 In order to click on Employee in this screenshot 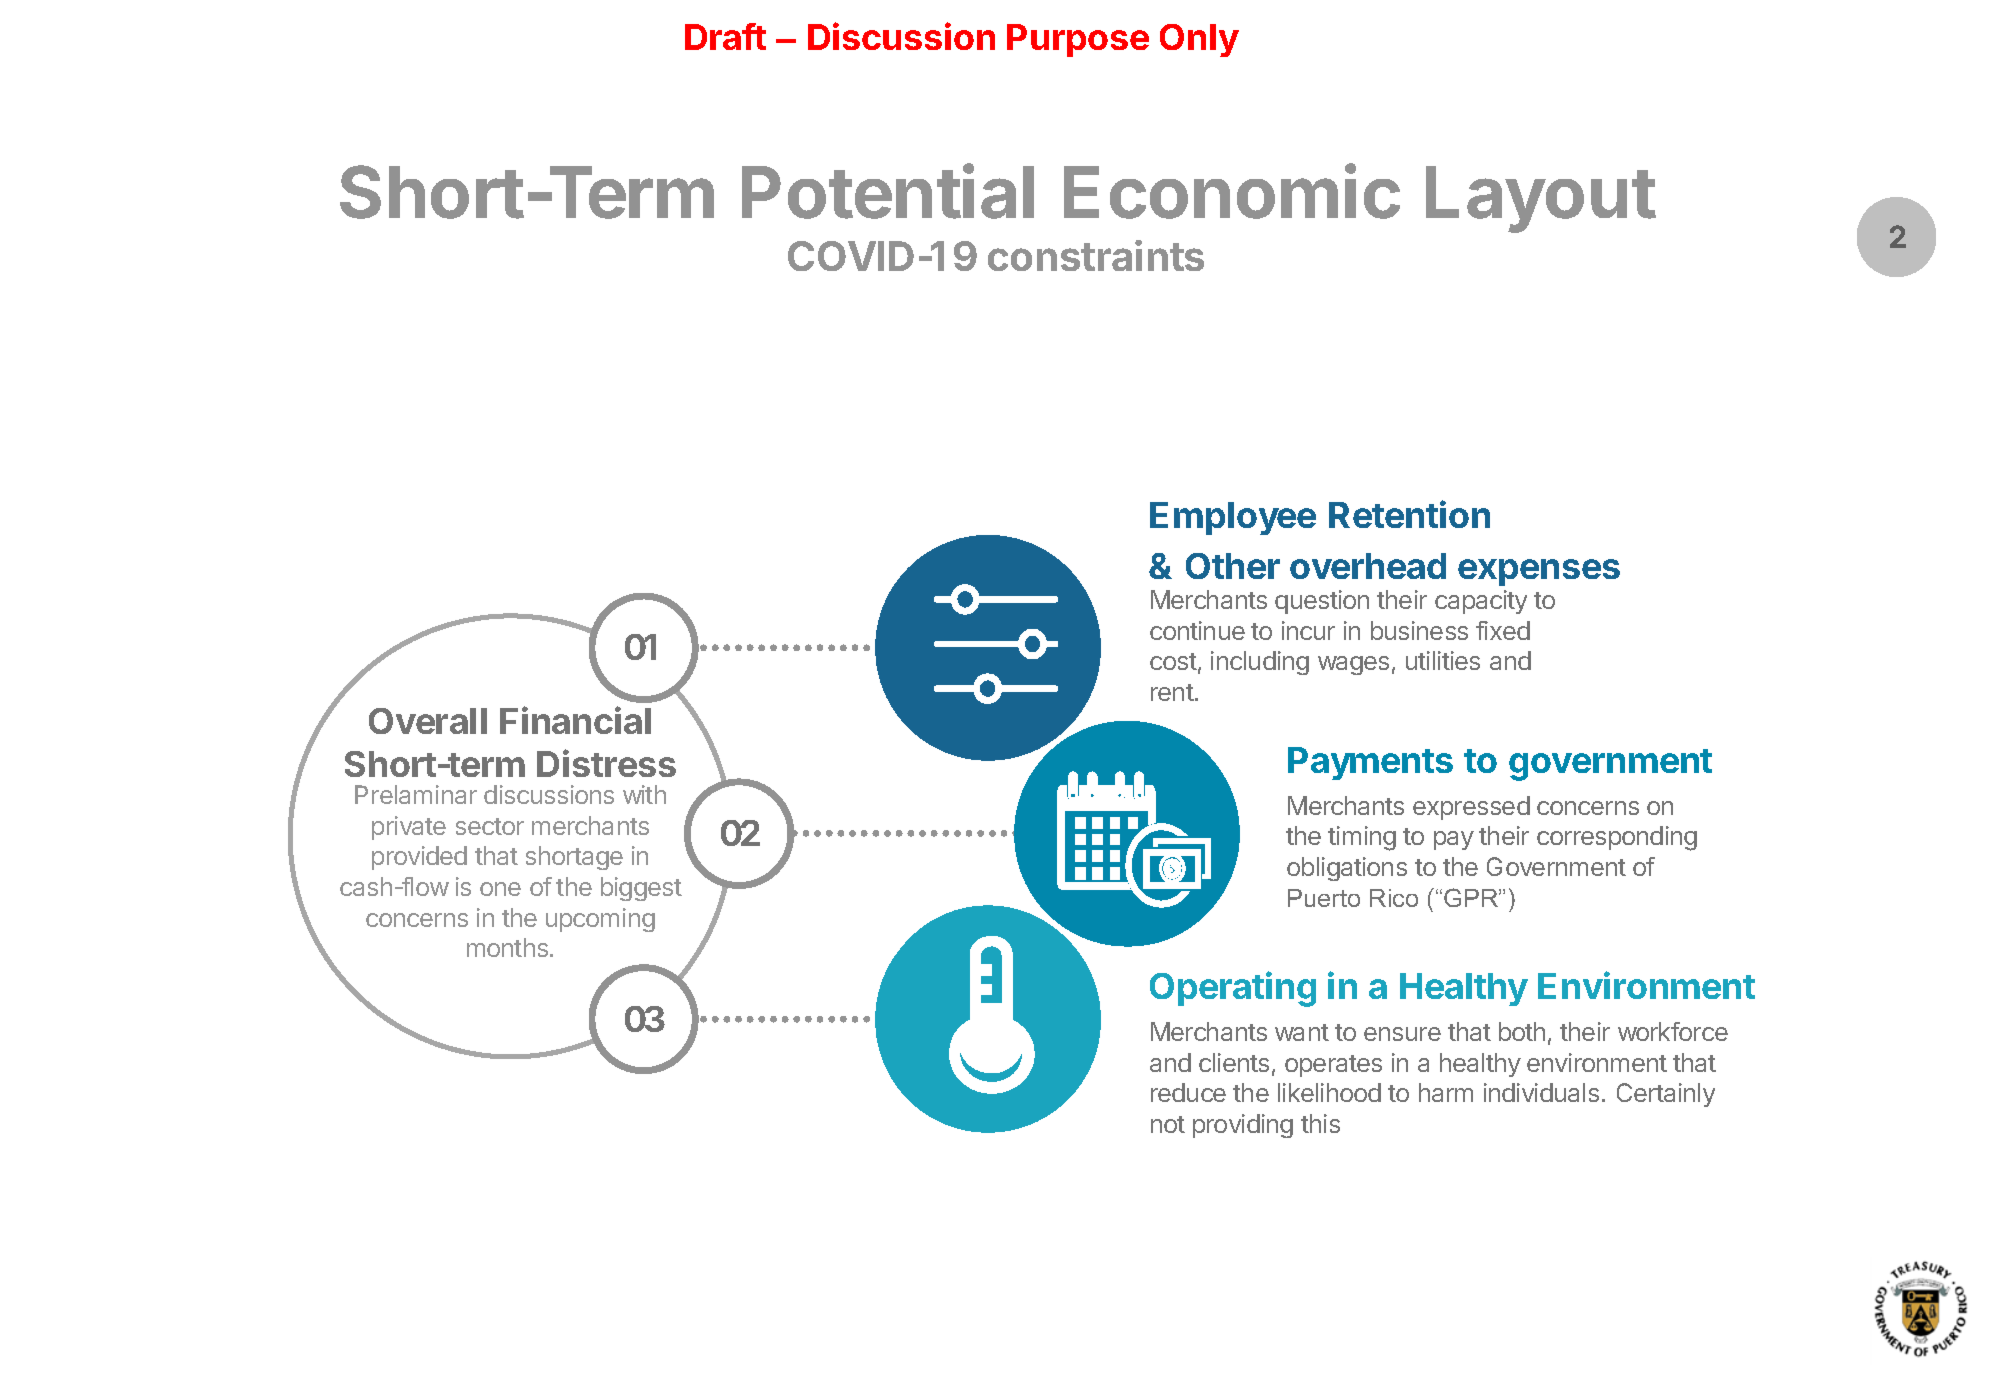, I will do `click(1233, 518)`.
